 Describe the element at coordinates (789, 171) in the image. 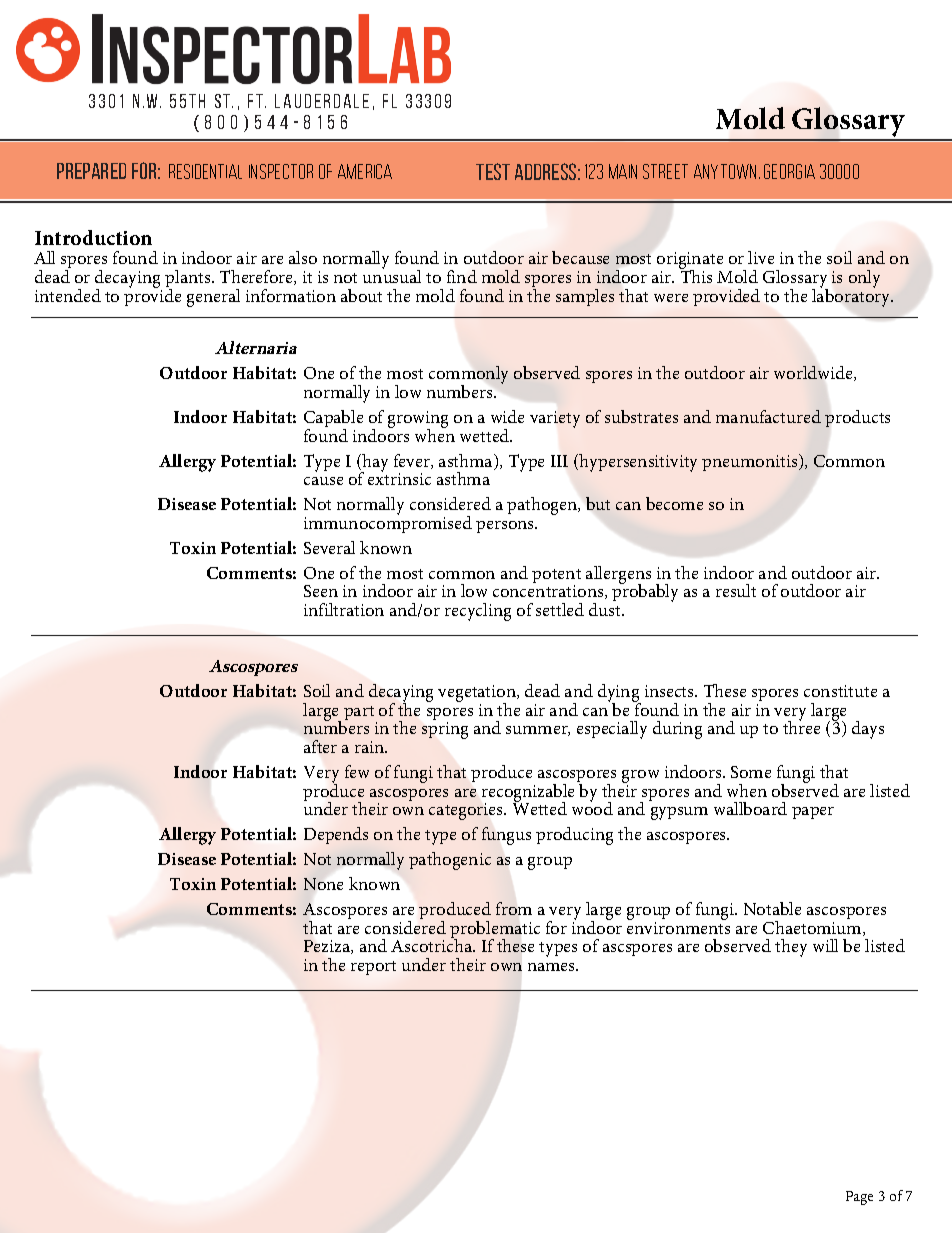

I see `GEORGIA` at that location.
